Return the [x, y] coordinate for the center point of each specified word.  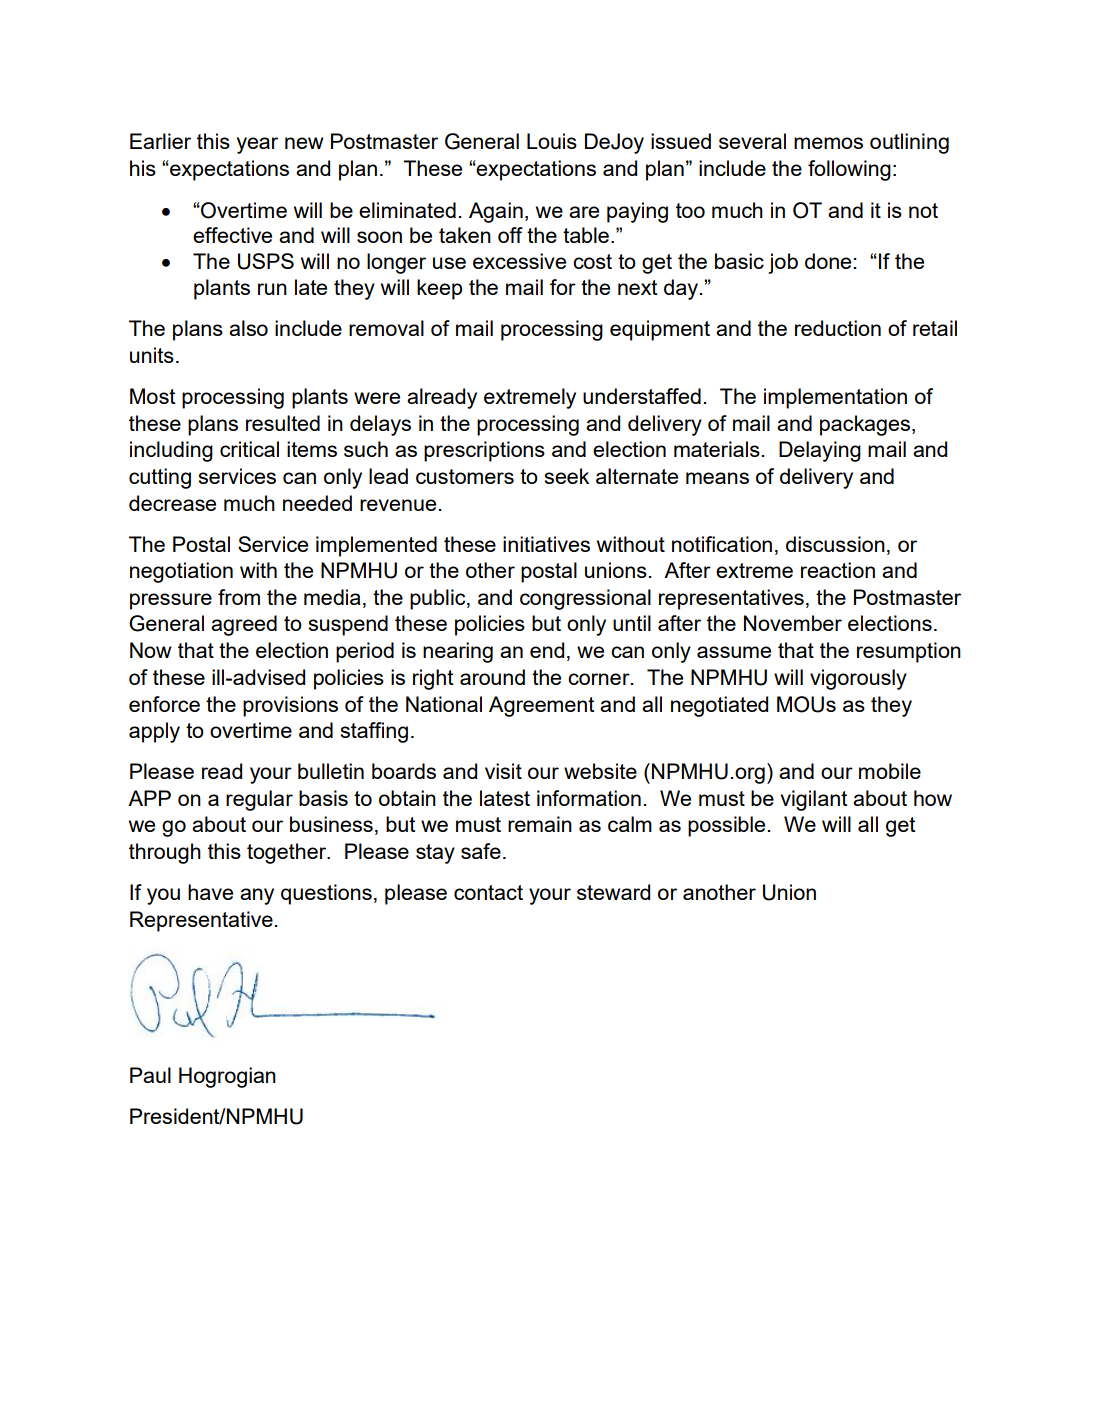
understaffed [642, 396]
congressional [585, 599]
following [849, 170]
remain [540, 824]
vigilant [813, 800]
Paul [150, 1075]
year [257, 145]
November [793, 623]
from [239, 597]
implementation [835, 398]
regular [259, 800]
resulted [283, 423]
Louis [552, 141]
